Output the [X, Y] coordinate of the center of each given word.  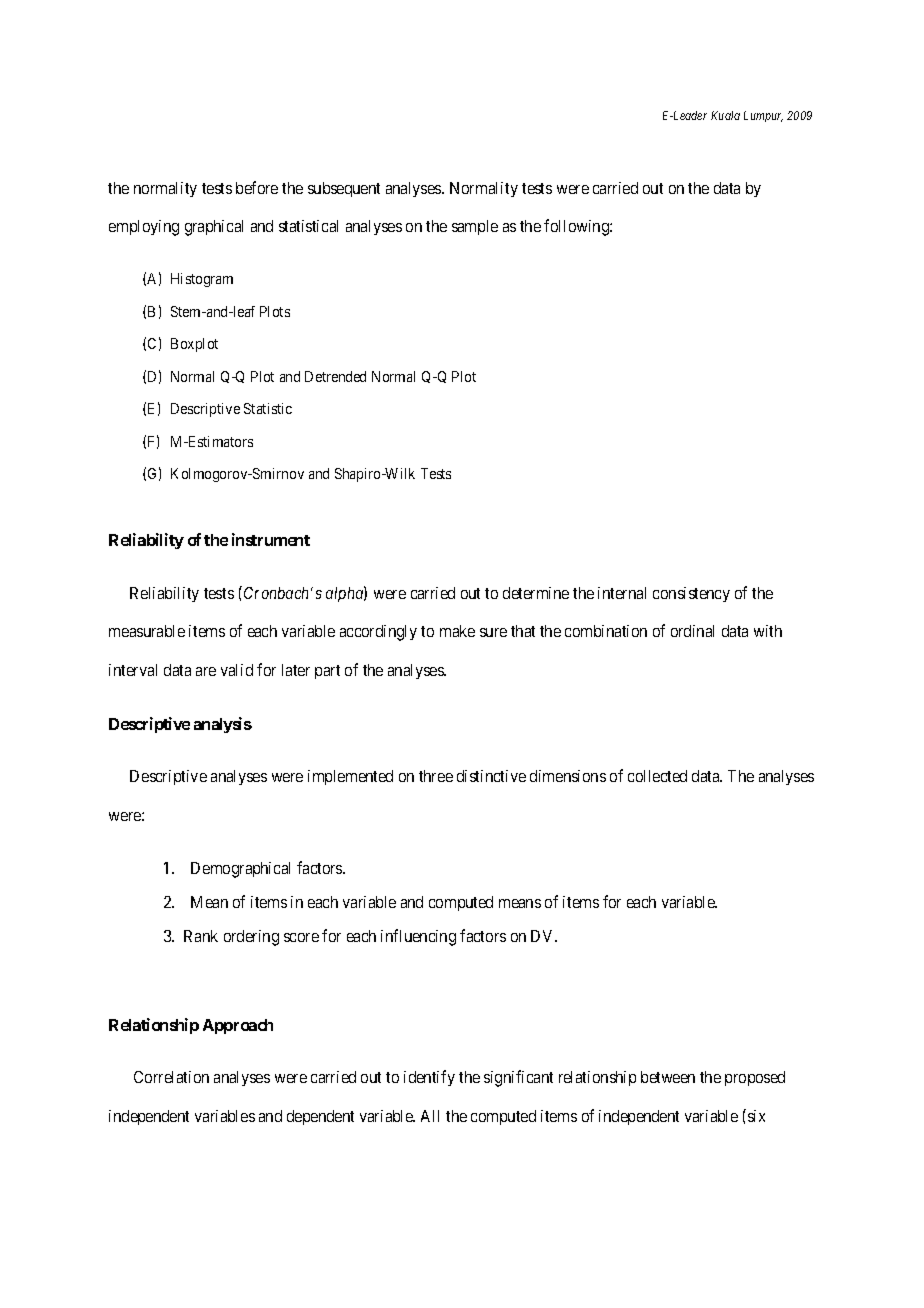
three [436, 776]
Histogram [202, 280]
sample [475, 227]
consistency [691, 594]
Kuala [725, 115]
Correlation [171, 1077]
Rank [201, 936]
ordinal [692, 631]
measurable [147, 631]
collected [657, 776]
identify [429, 1078]
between [668, 1077]
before [257, 187]
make [457, 631]
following [577, 227]
